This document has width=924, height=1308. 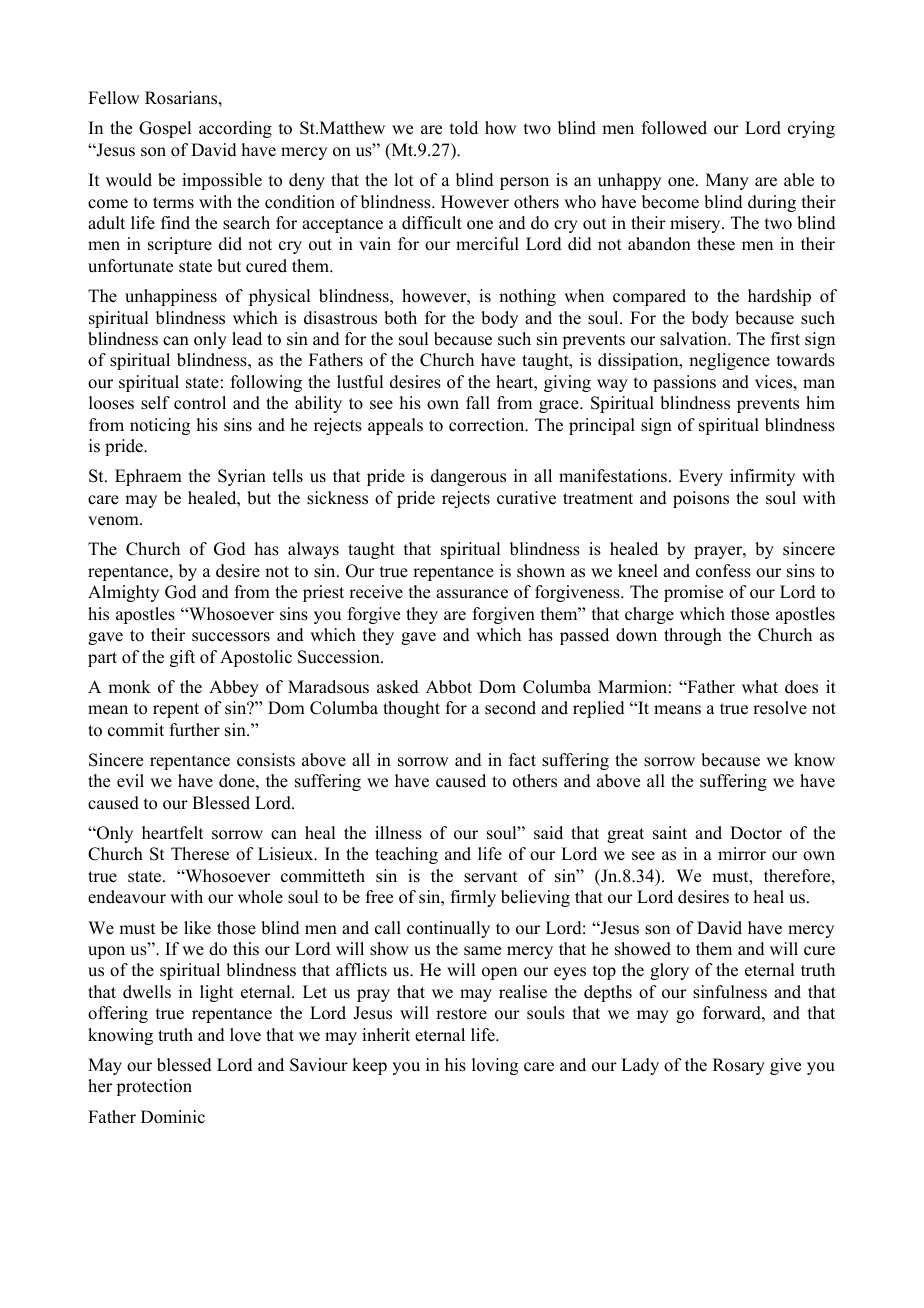 What do you see at coordinates (473, 898) in the document?
I see `firmly` at bounding box center [473, 898].
